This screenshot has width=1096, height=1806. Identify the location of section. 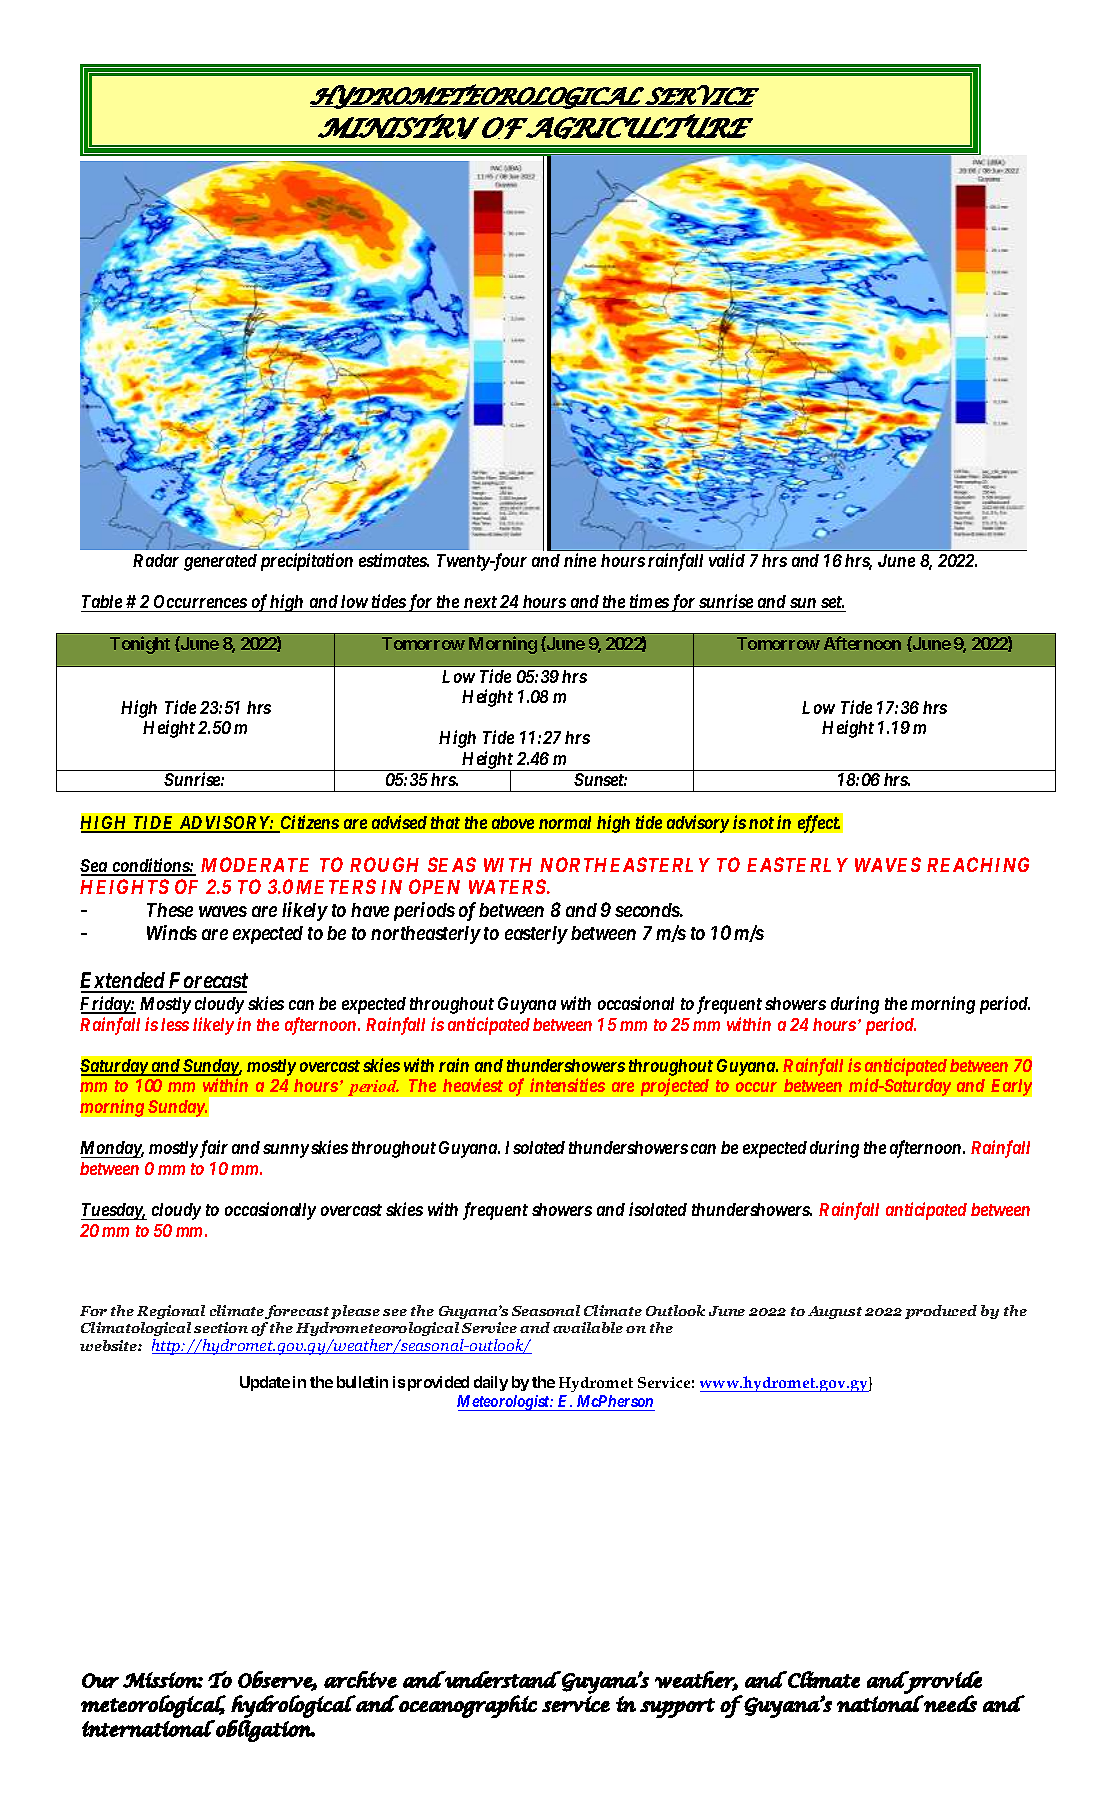
(221, 1327).
